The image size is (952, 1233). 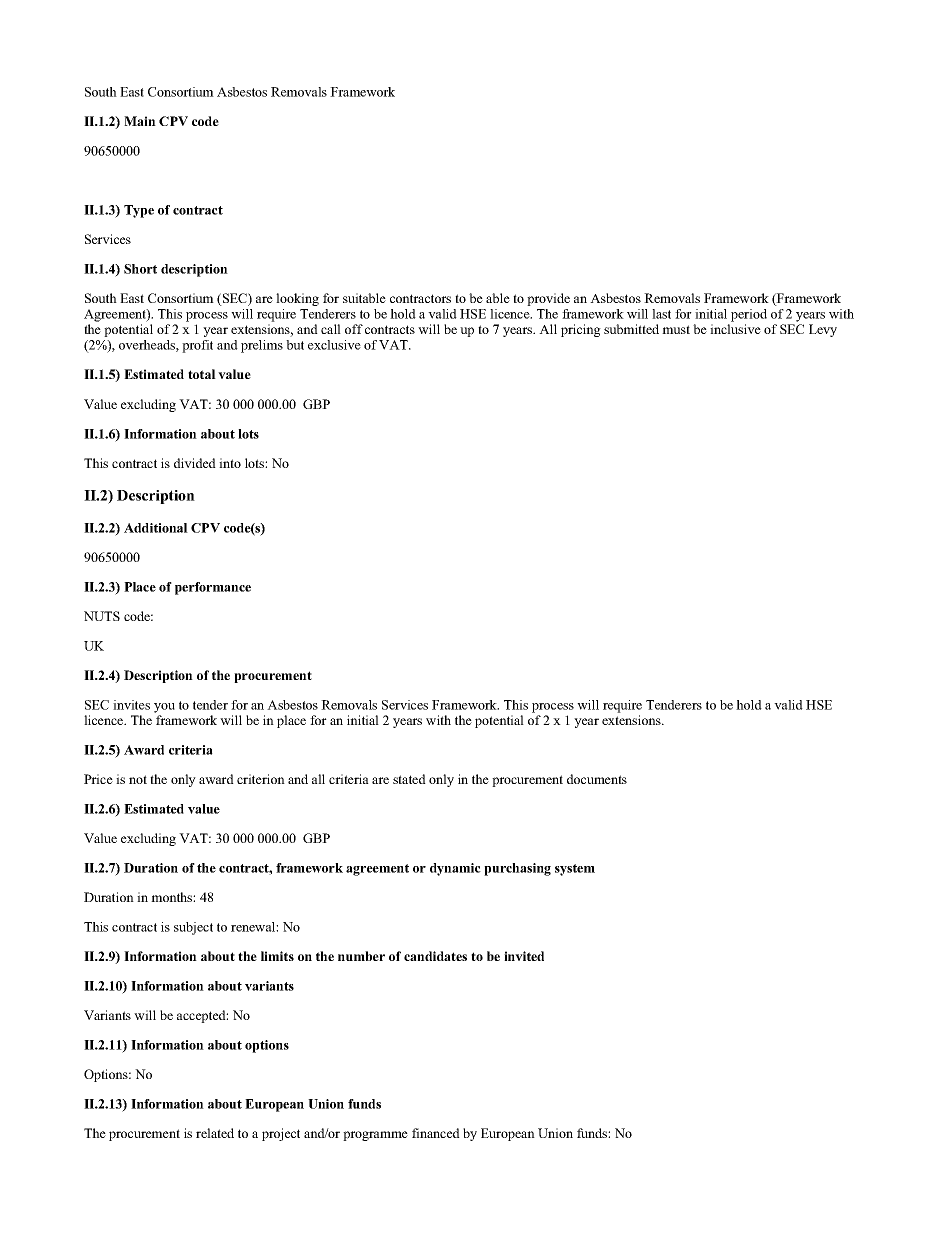 What do you see at coordinates (597, 779) in the screenshot?
I see `documents` at bounding box center [597, 779].
